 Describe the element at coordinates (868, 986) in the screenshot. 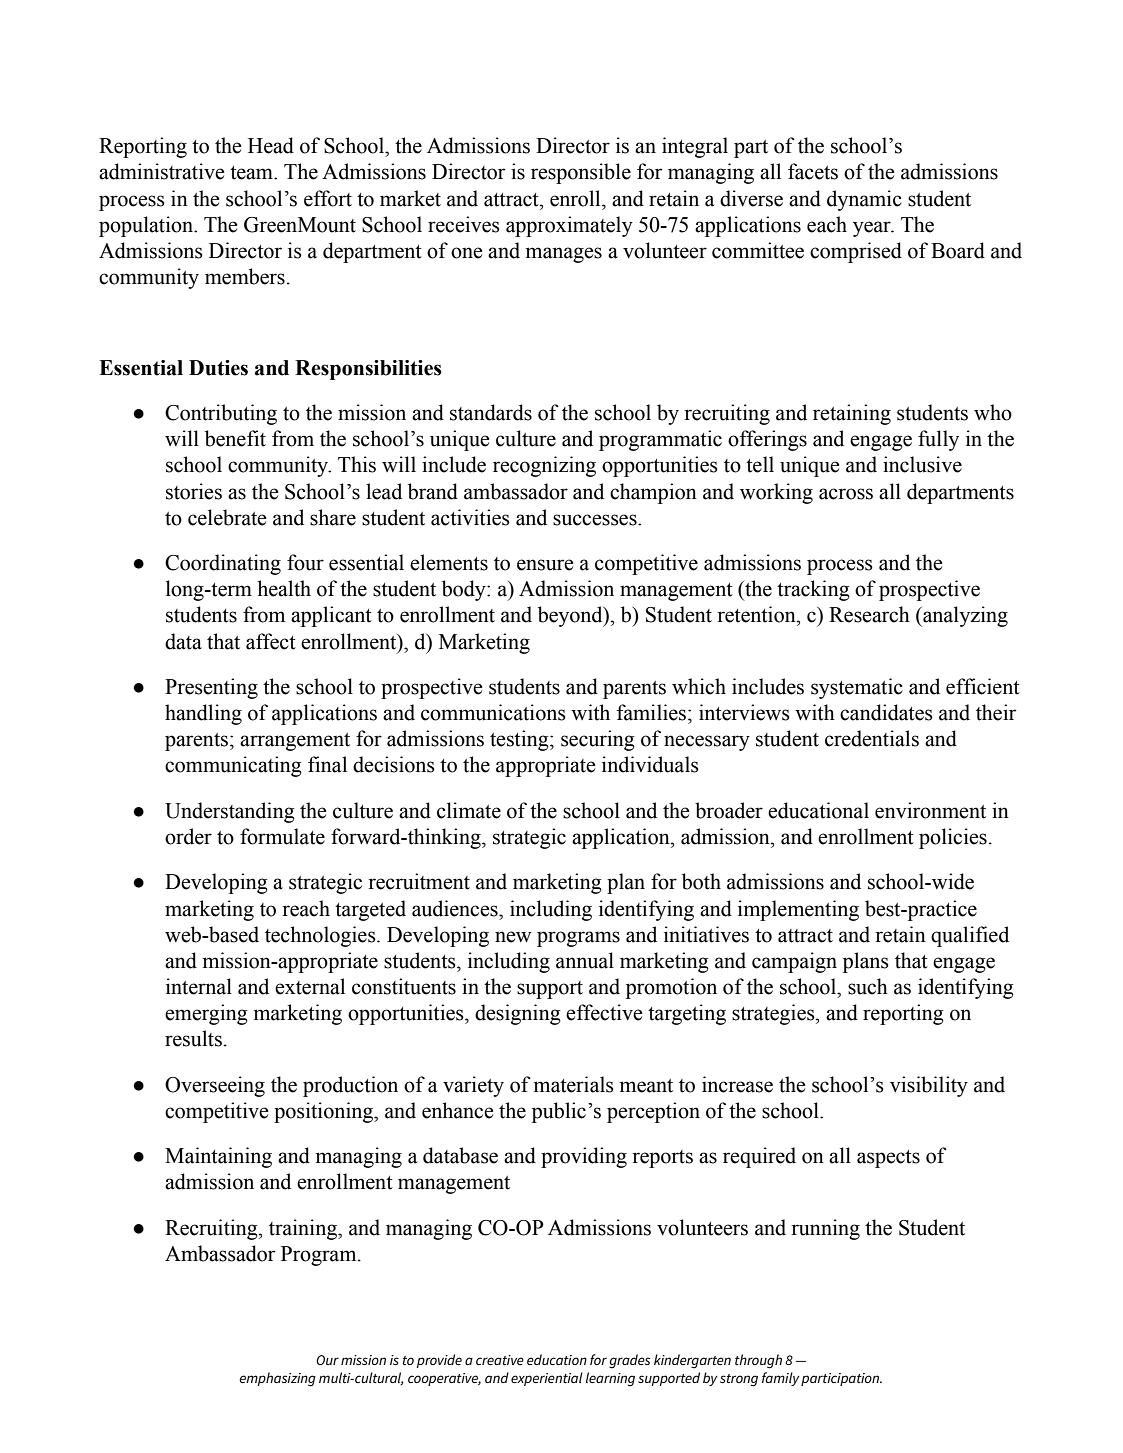

I see `such` at that location.
